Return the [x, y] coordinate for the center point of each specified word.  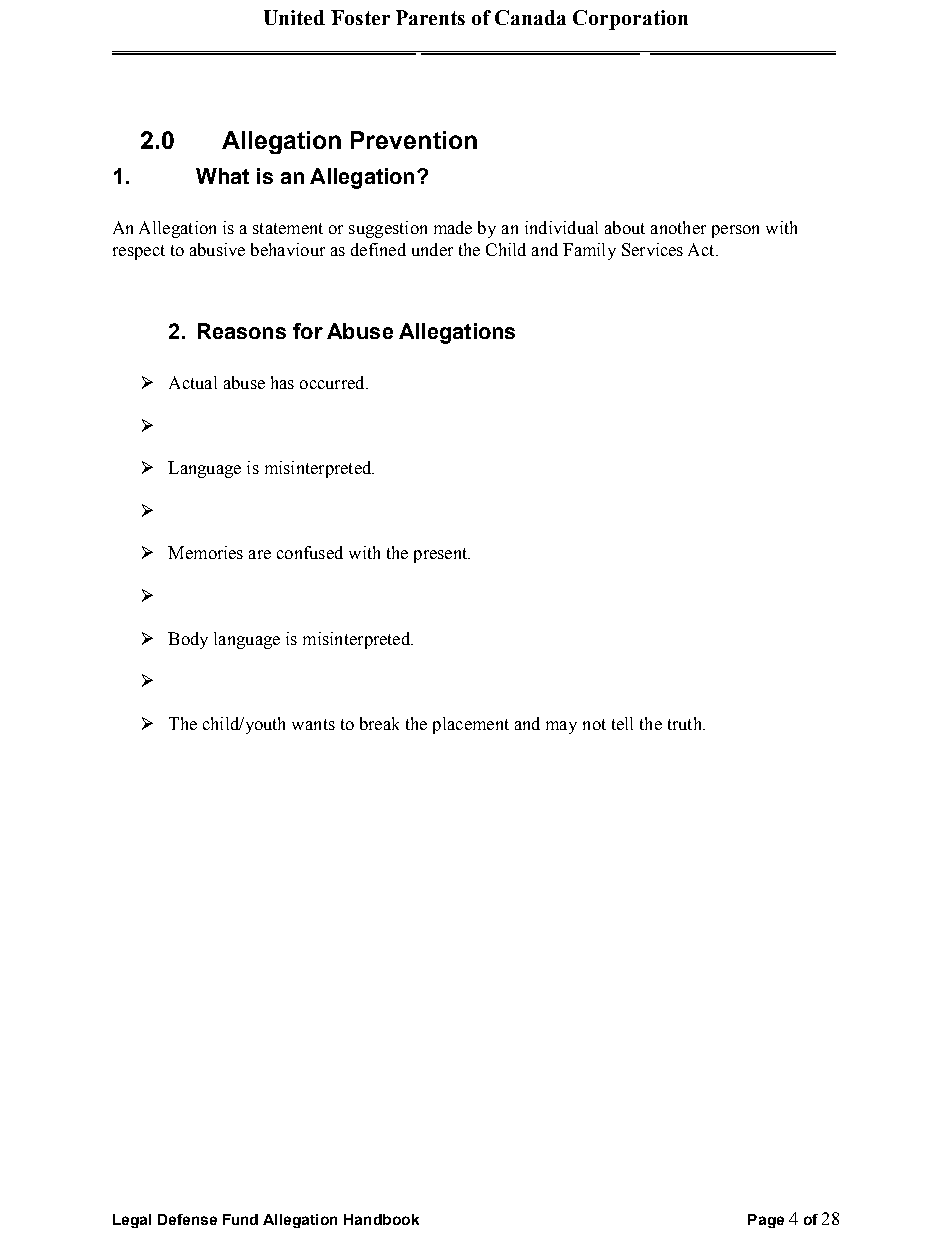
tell [622, 723]
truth [686, 723]
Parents [430, 17]
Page [766, 1221]
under [432, 249]
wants [313, 724]
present [442, 555]
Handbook [381, 1219]
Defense [187, 1219]
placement [471, 725]
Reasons [242, 331]
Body [188, 640]
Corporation [630, 20]
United [294, 17]
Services [652, 249]
